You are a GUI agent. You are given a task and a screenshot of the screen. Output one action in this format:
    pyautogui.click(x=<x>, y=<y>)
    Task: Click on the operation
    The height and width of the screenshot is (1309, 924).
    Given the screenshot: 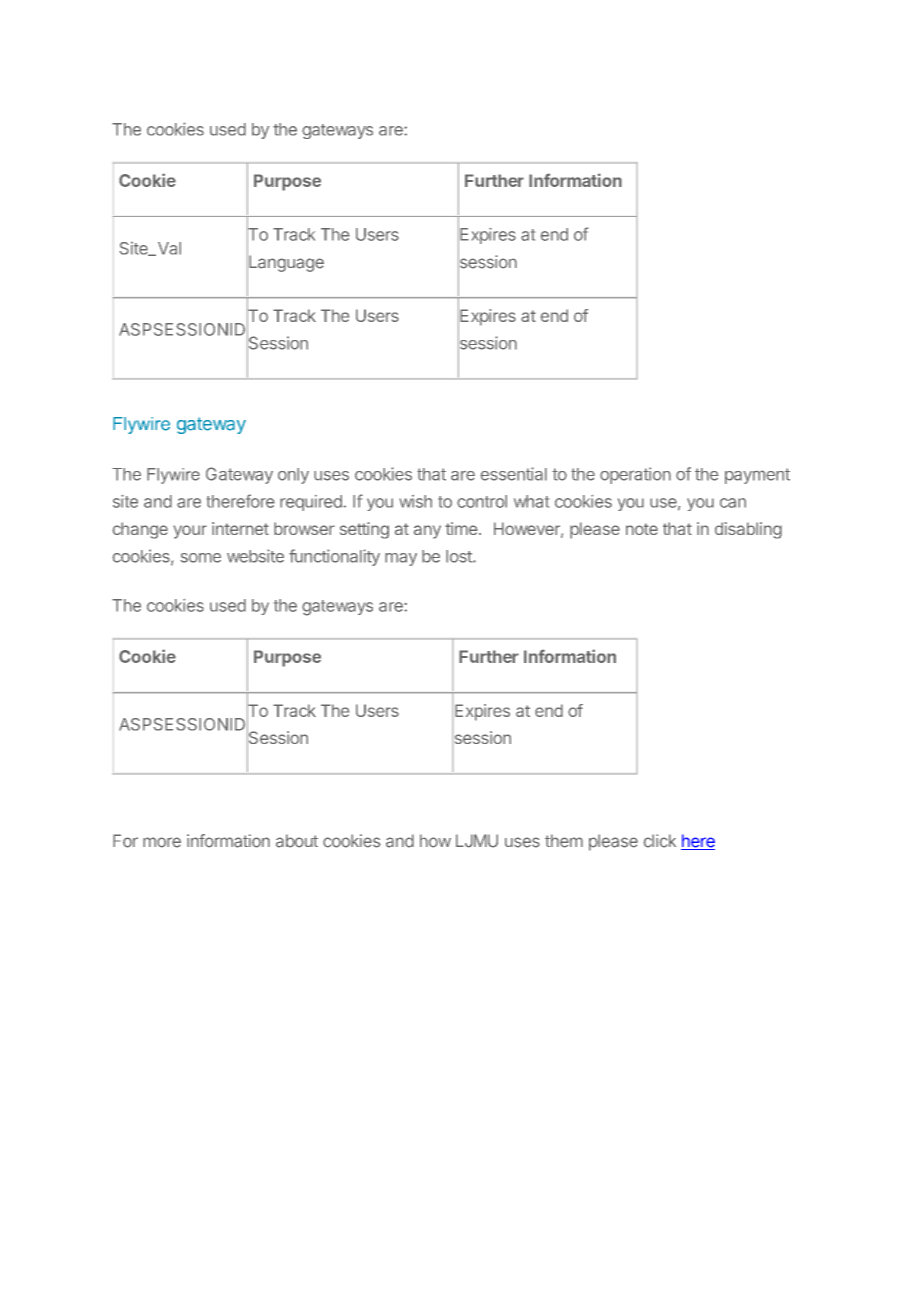 What is the action you would take?
    pyautogui.click(x=635, y=475)
